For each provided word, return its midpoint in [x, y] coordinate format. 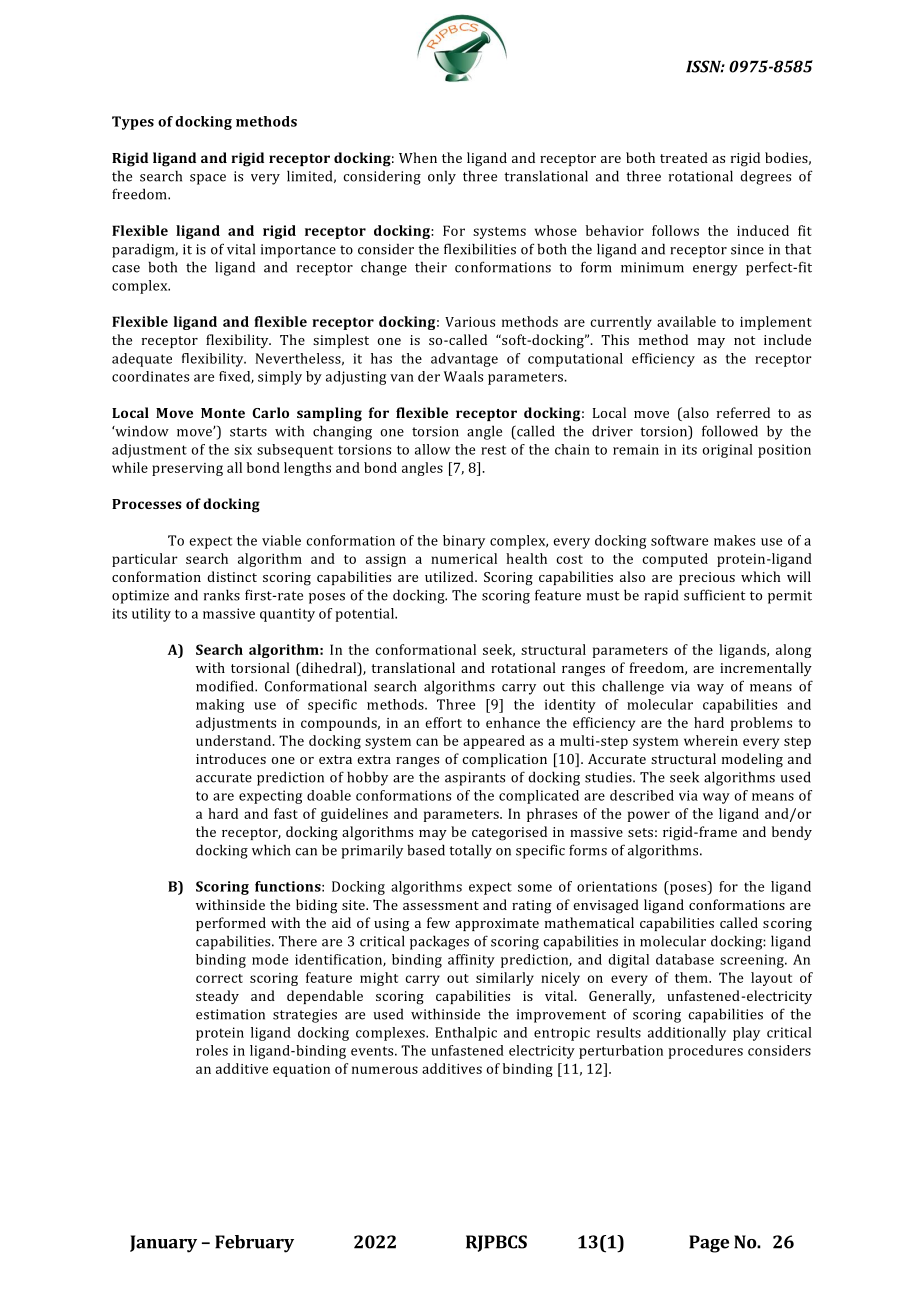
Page [709, 1244]
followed [730, 431]
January [163, 1244]
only [442, 177]
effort [443, 722]
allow [432, 449]
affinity [471, 961]
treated [684, 157]
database [685, 959]
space [208, 179]
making [220, 706]
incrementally [766, 669]
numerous [385, 1070]
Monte [223, 413]
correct [219, 978]
